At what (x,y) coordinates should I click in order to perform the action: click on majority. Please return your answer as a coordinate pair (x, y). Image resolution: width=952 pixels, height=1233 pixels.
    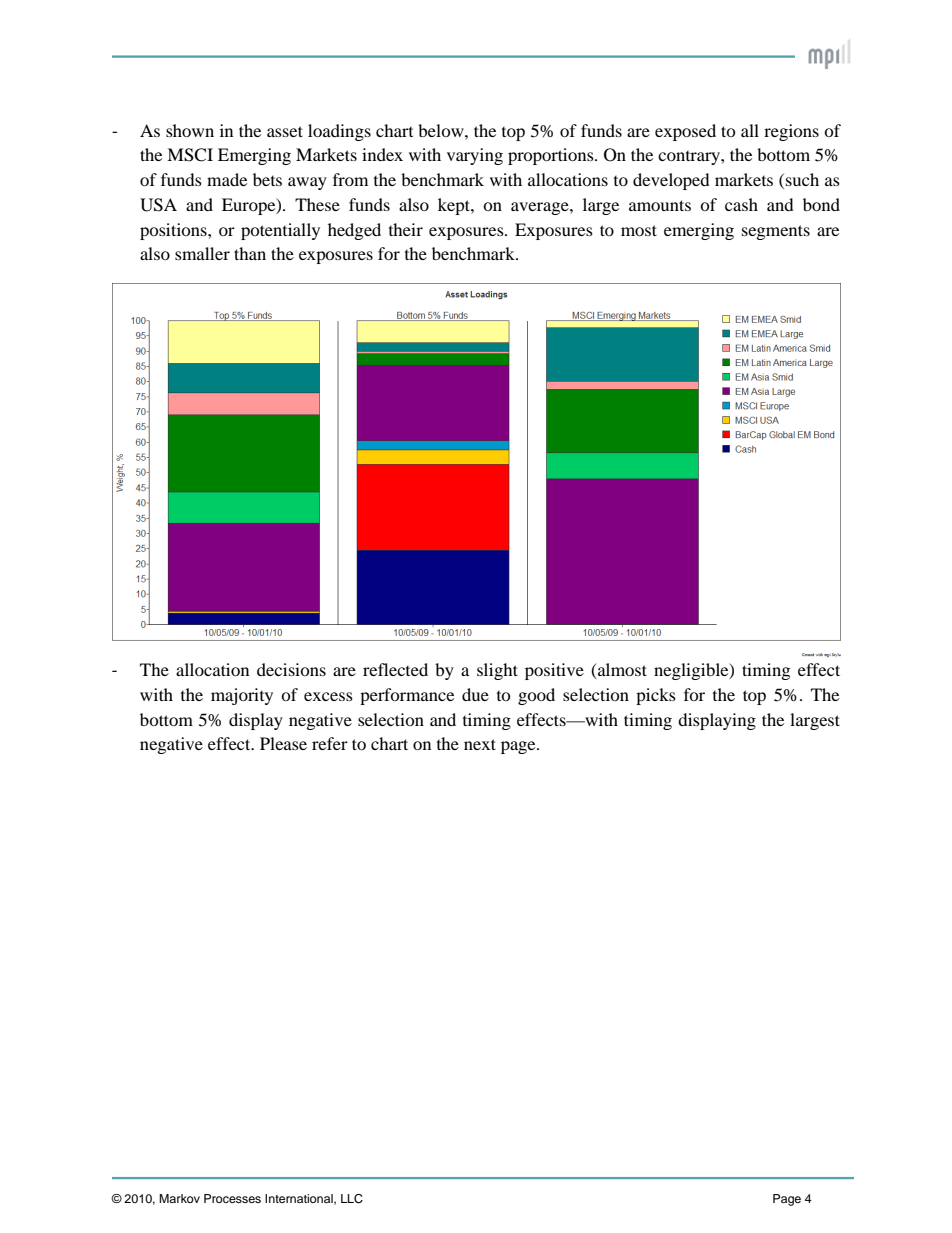
    Looking at the image, I should click on (242, 696).
